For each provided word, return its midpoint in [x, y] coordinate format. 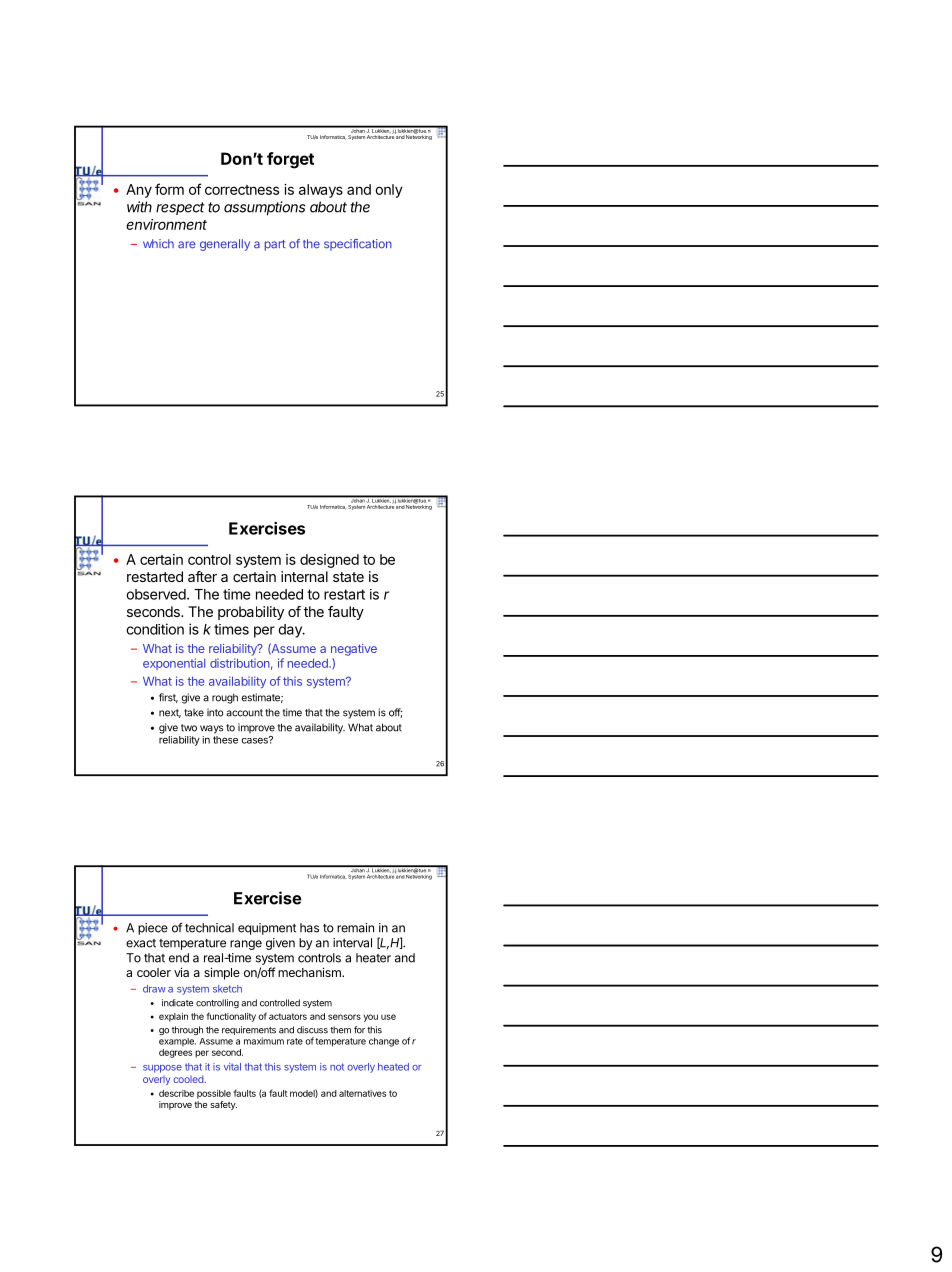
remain [355, 928]
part [275, 245]
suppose [162, 1069]
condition [155, 629]
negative [354, 650]
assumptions [264, 208]
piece [153, 929]
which [158, 244]
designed [329, 561]
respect [180, 208]
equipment [267, 929]
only [389, 191]
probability [251, 613]
